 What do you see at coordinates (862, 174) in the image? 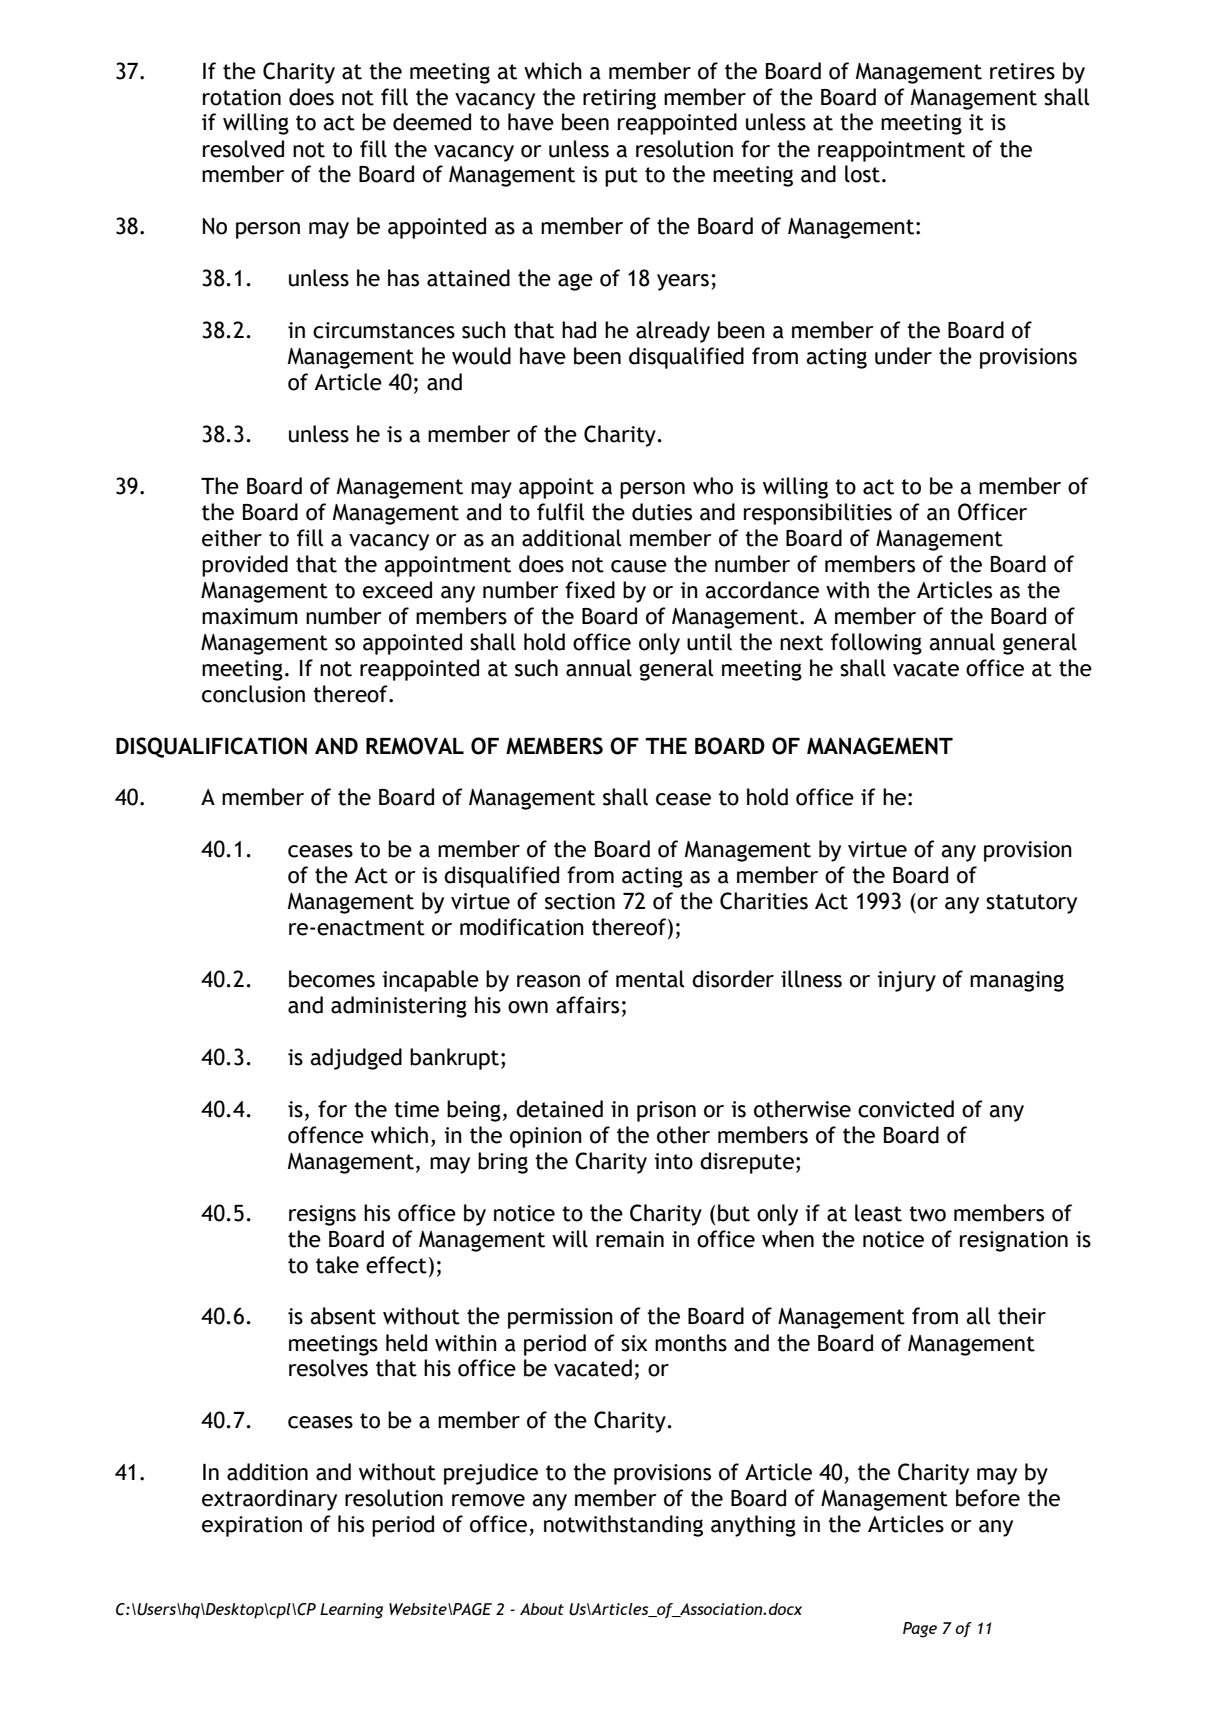
I see `lost` at bounding box center [862, 174].
